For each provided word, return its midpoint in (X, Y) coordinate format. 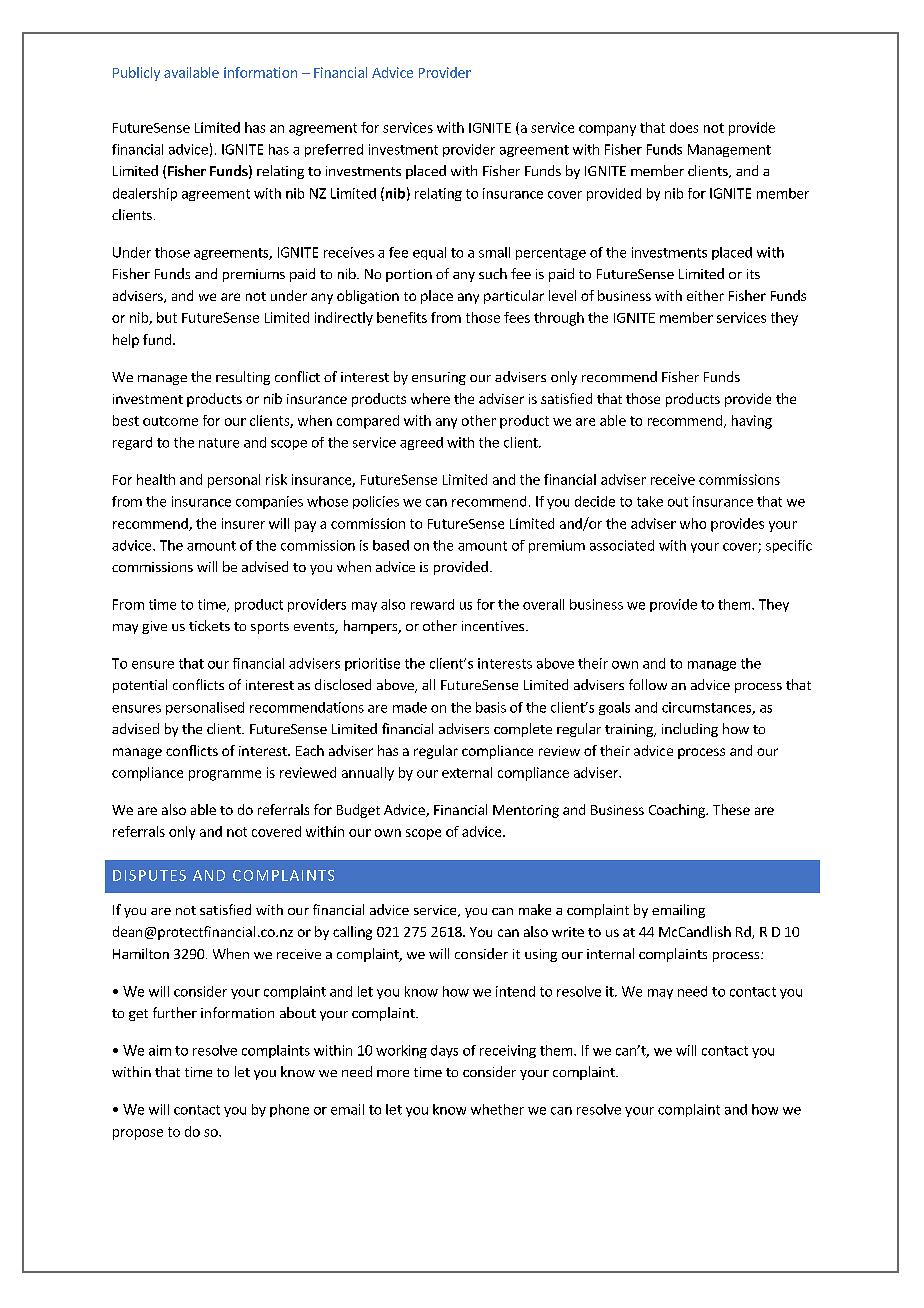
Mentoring (526, 811)
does (684, 127)
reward (432, 604)
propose (138, 1134)
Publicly (136, 74)
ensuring (439, 378)
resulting (243, 378)
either (705, 295)
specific (789, 546)
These (731, 809)
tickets (209, 625)
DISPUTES (149, 875)
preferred (334, 150)
